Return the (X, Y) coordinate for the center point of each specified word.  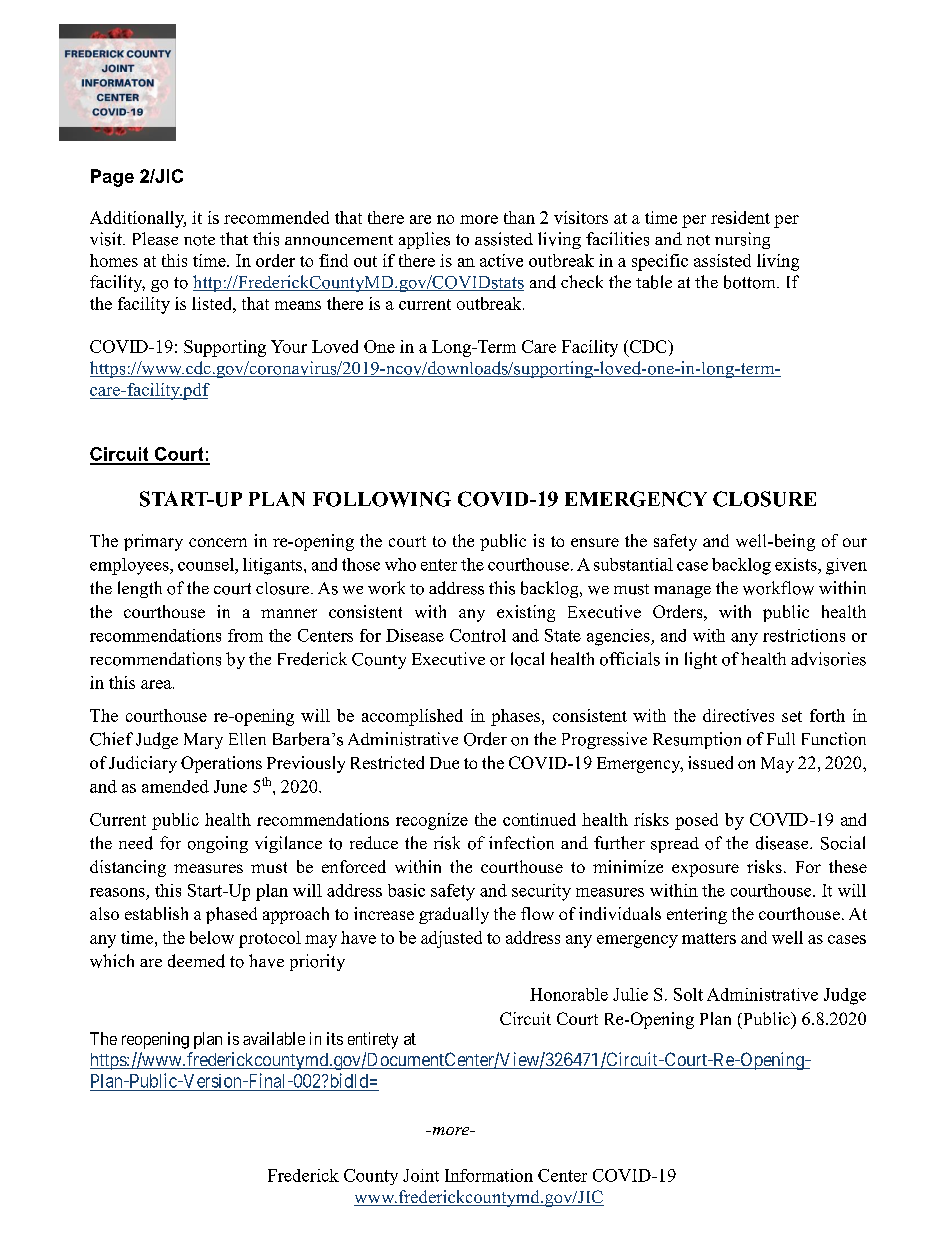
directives (738, 715)
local (527, 659)
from (245, 635)
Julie (630, 994)
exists (797, 564)
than (519, 217)
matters (709, 938)
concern (218, 542)
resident (740, 217)
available (274, 1038)
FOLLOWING (382, 499)
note (199, 240)
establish (156, 913)
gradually (454, 915)
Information (489, 1175)
